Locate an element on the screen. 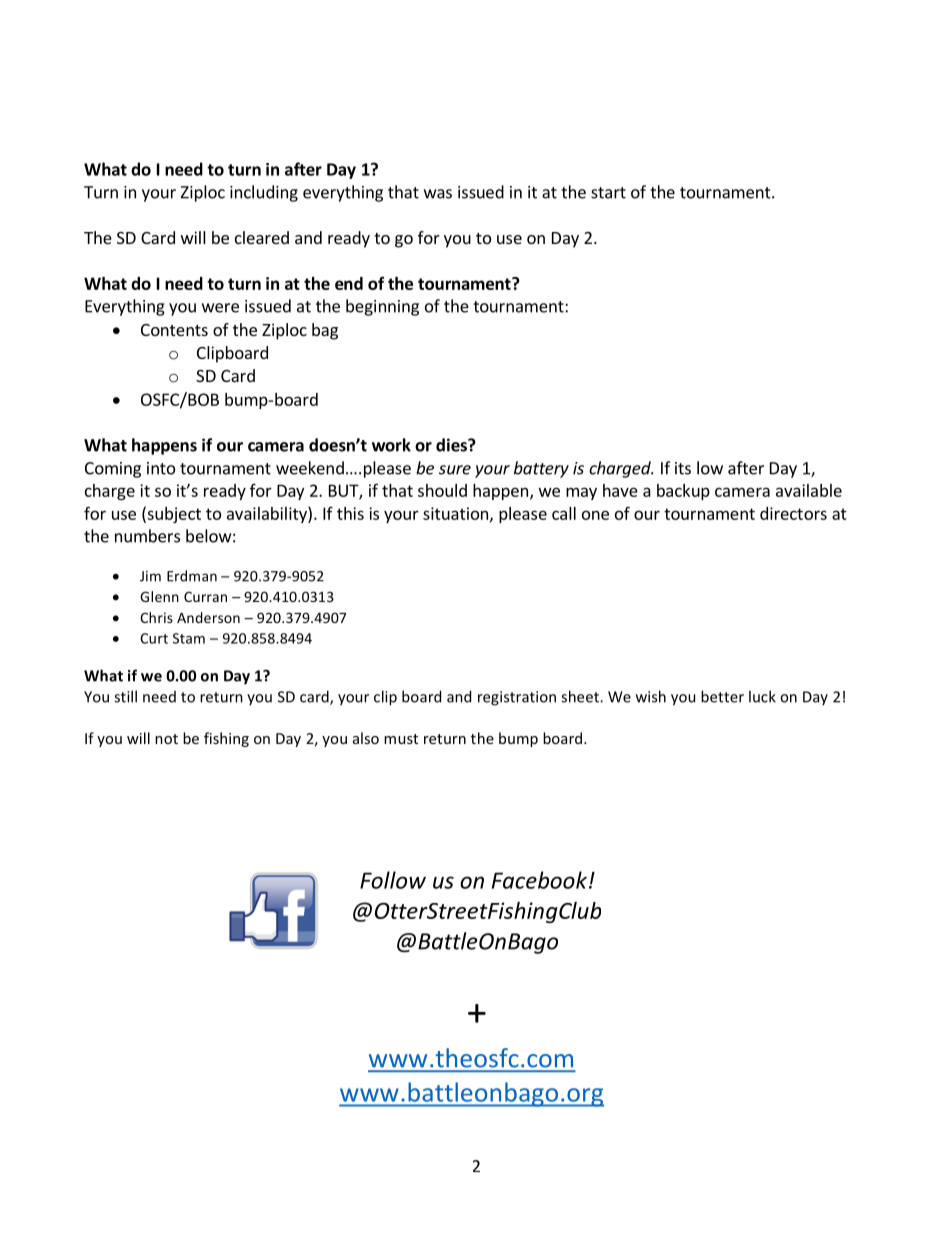 This screenshot has width=952, height=1233. Follow is located at coordinates (393, 880).
